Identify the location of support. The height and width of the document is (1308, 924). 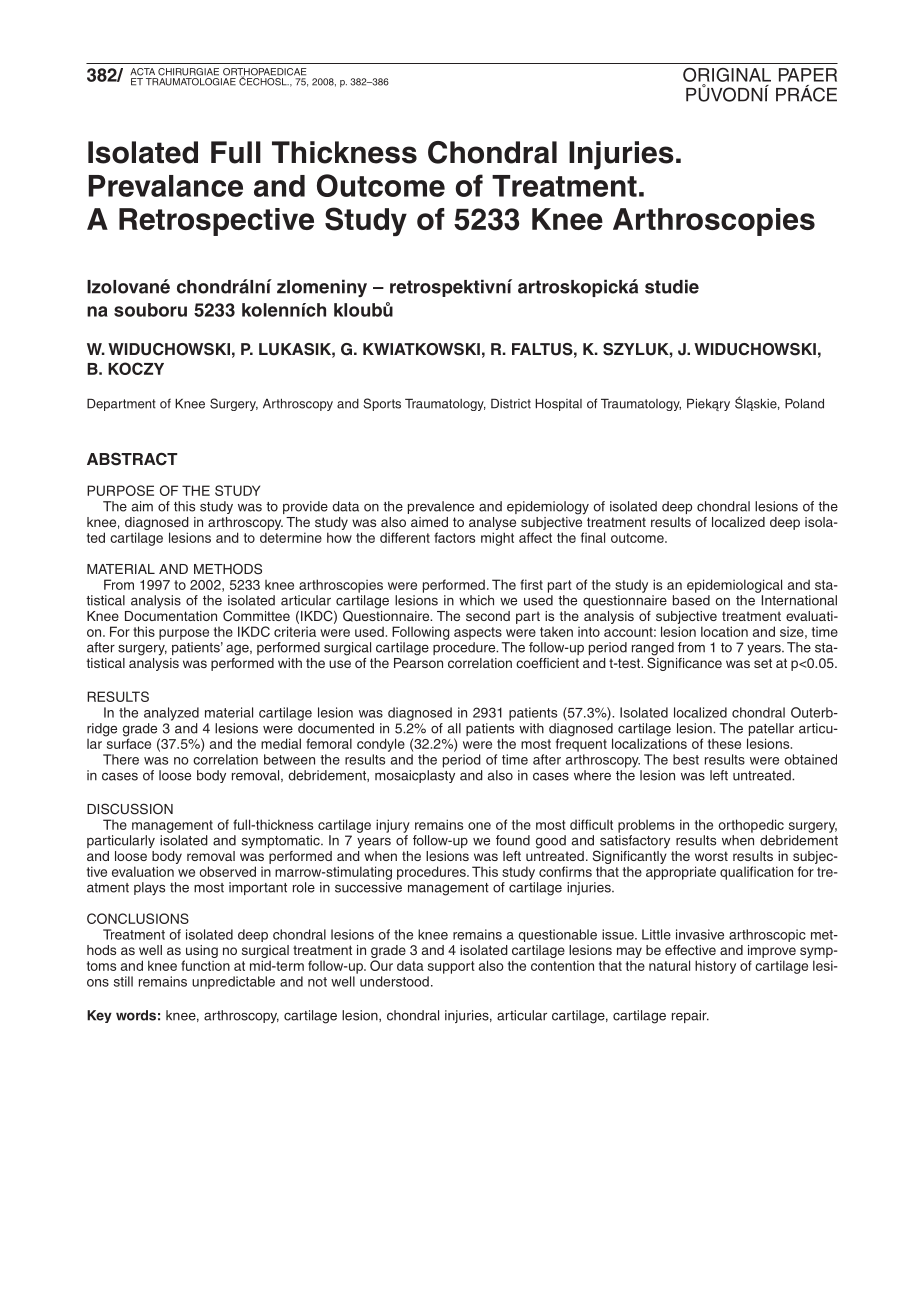
(451, 967).
